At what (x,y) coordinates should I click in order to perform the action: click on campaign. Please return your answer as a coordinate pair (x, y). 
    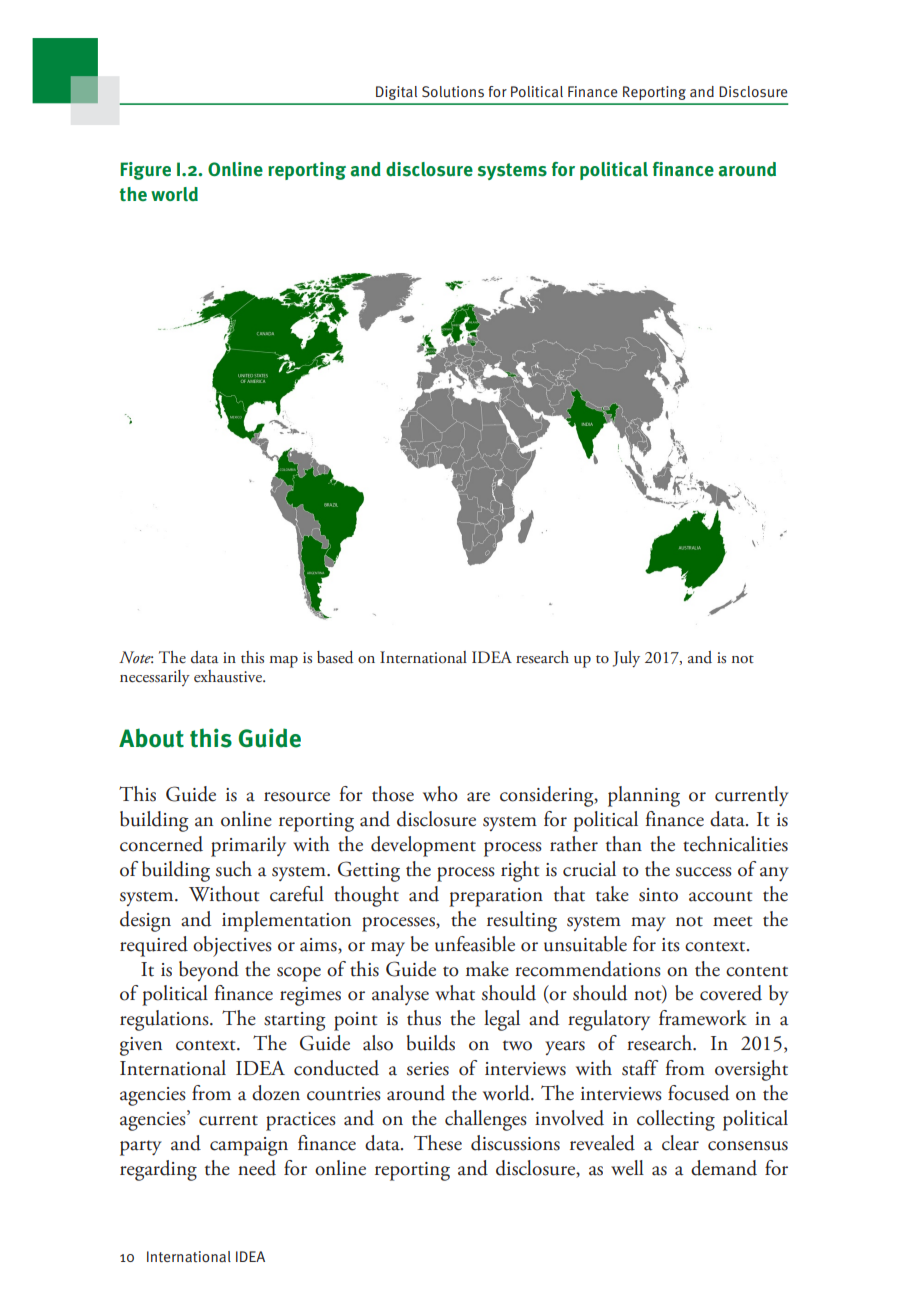
    Looking at the image, I should click on (249, 1146).
